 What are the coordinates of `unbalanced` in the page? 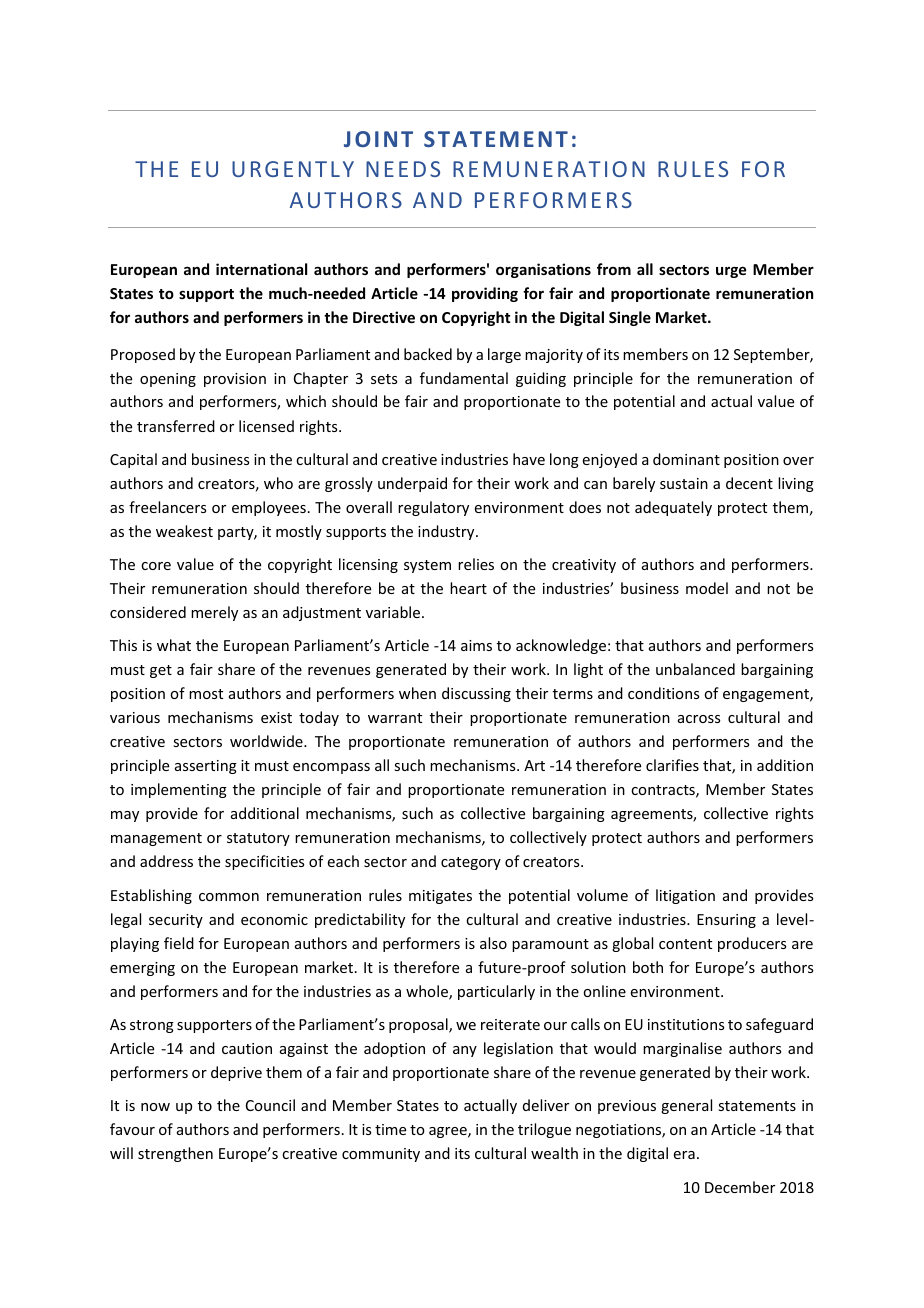 It's located at (695, 669).
